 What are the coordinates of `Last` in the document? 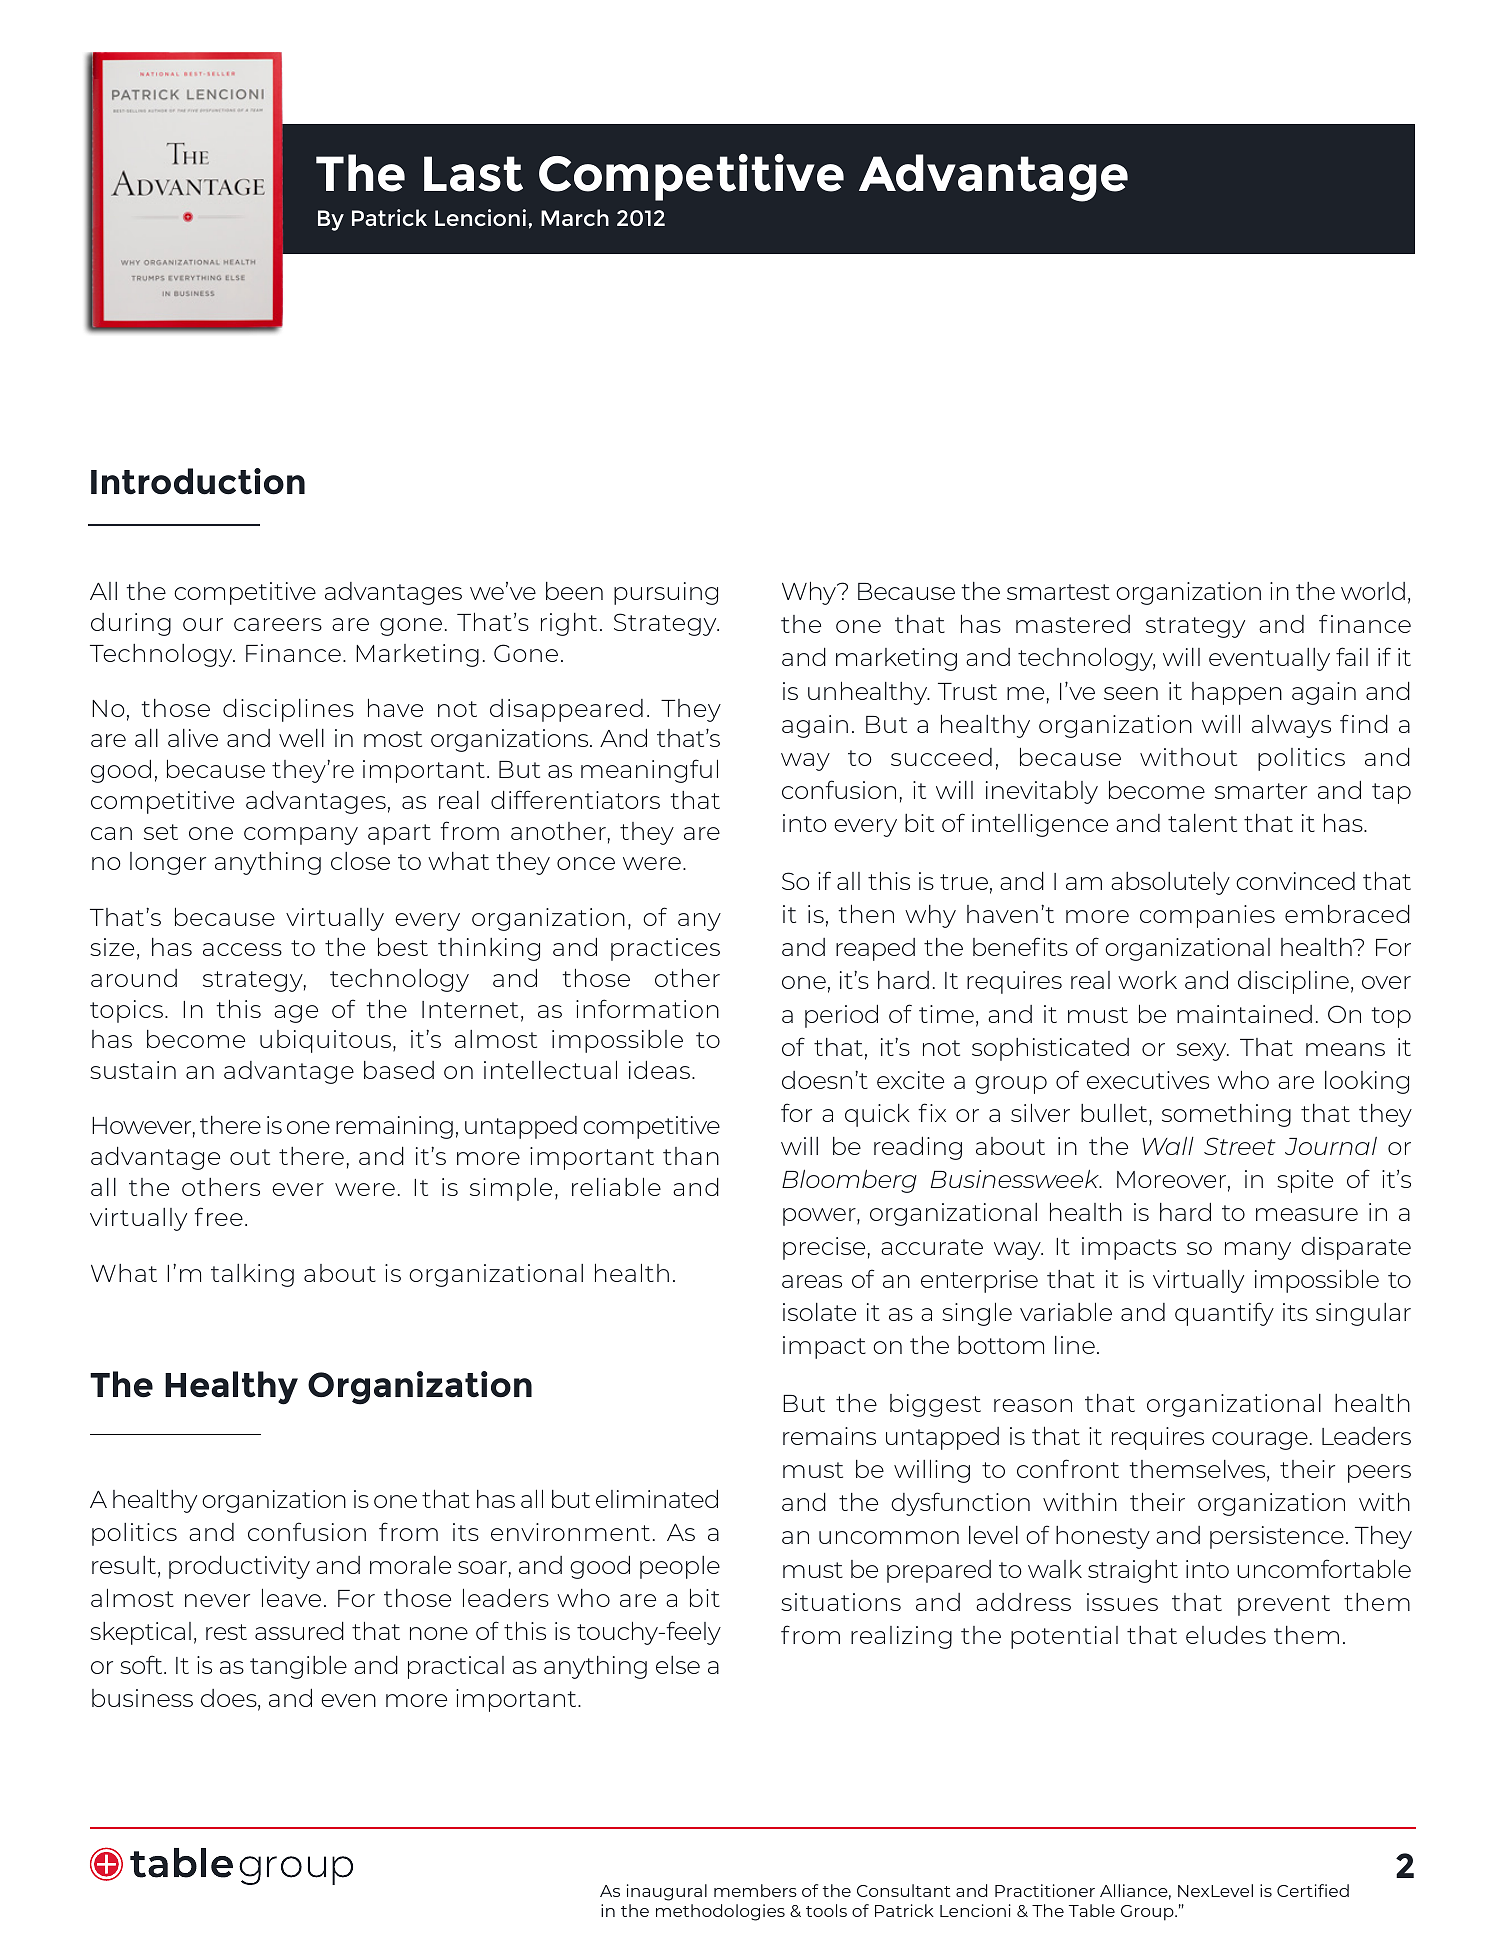 It's located at (473, 174).
